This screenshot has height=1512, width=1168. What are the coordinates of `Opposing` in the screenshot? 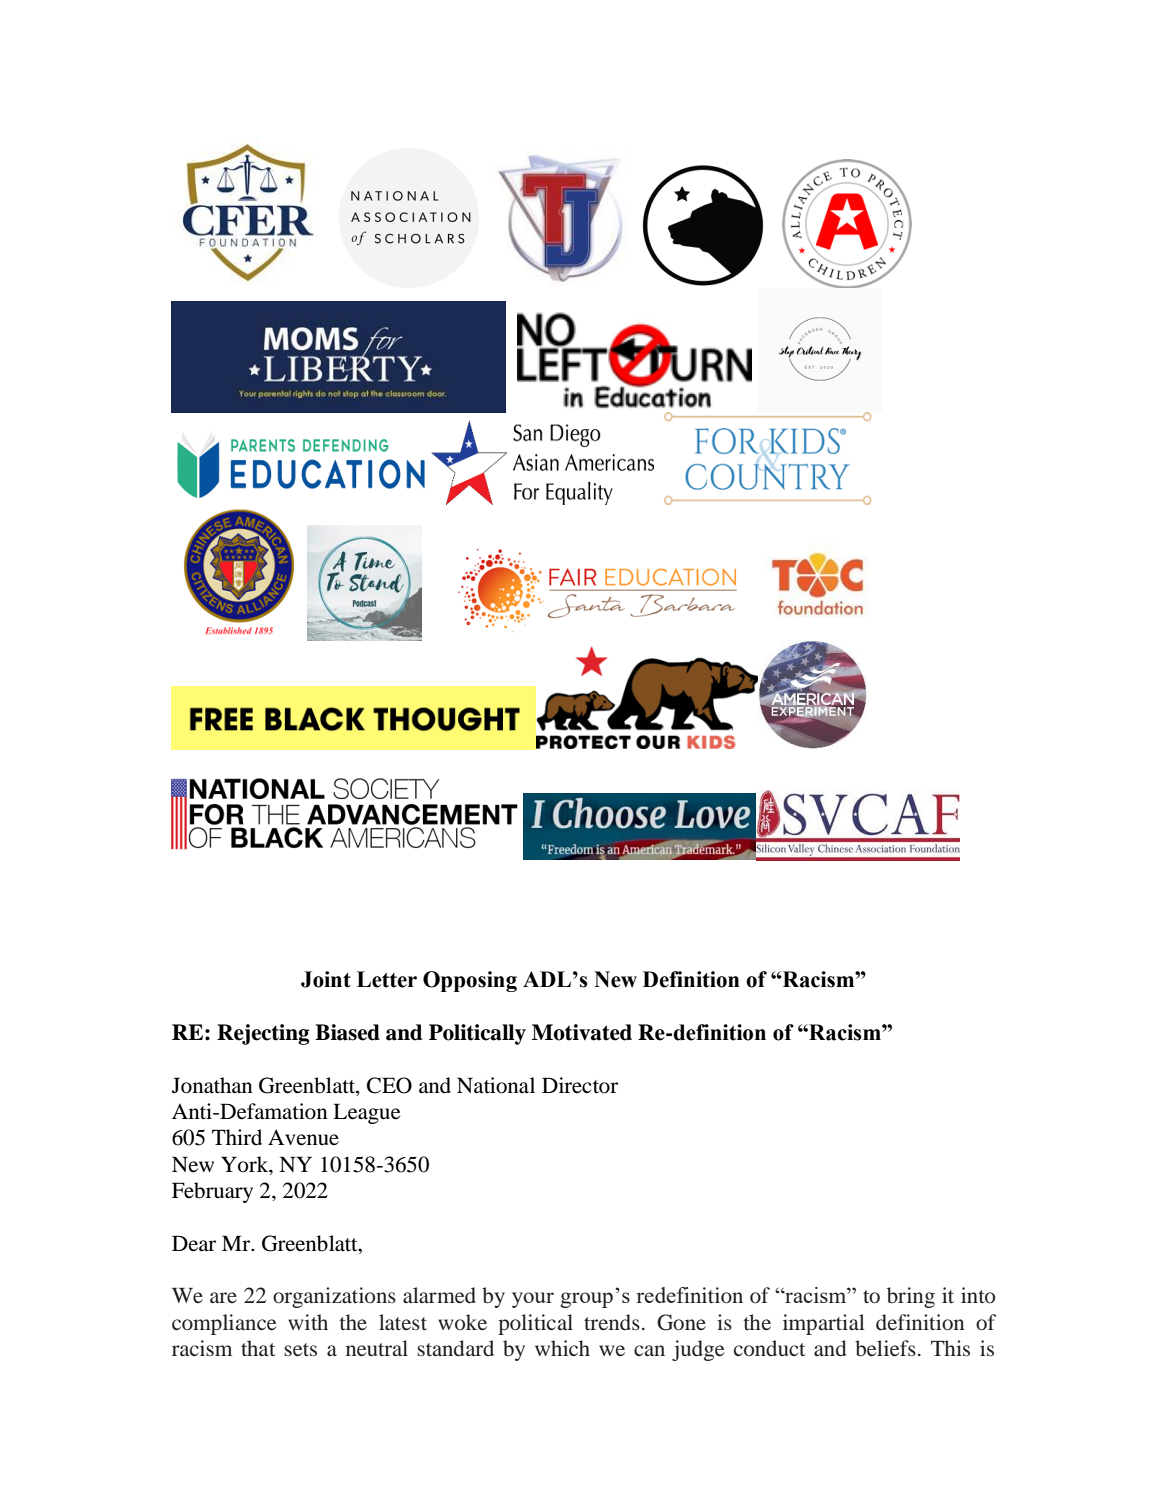 It's located at (470, 981).
